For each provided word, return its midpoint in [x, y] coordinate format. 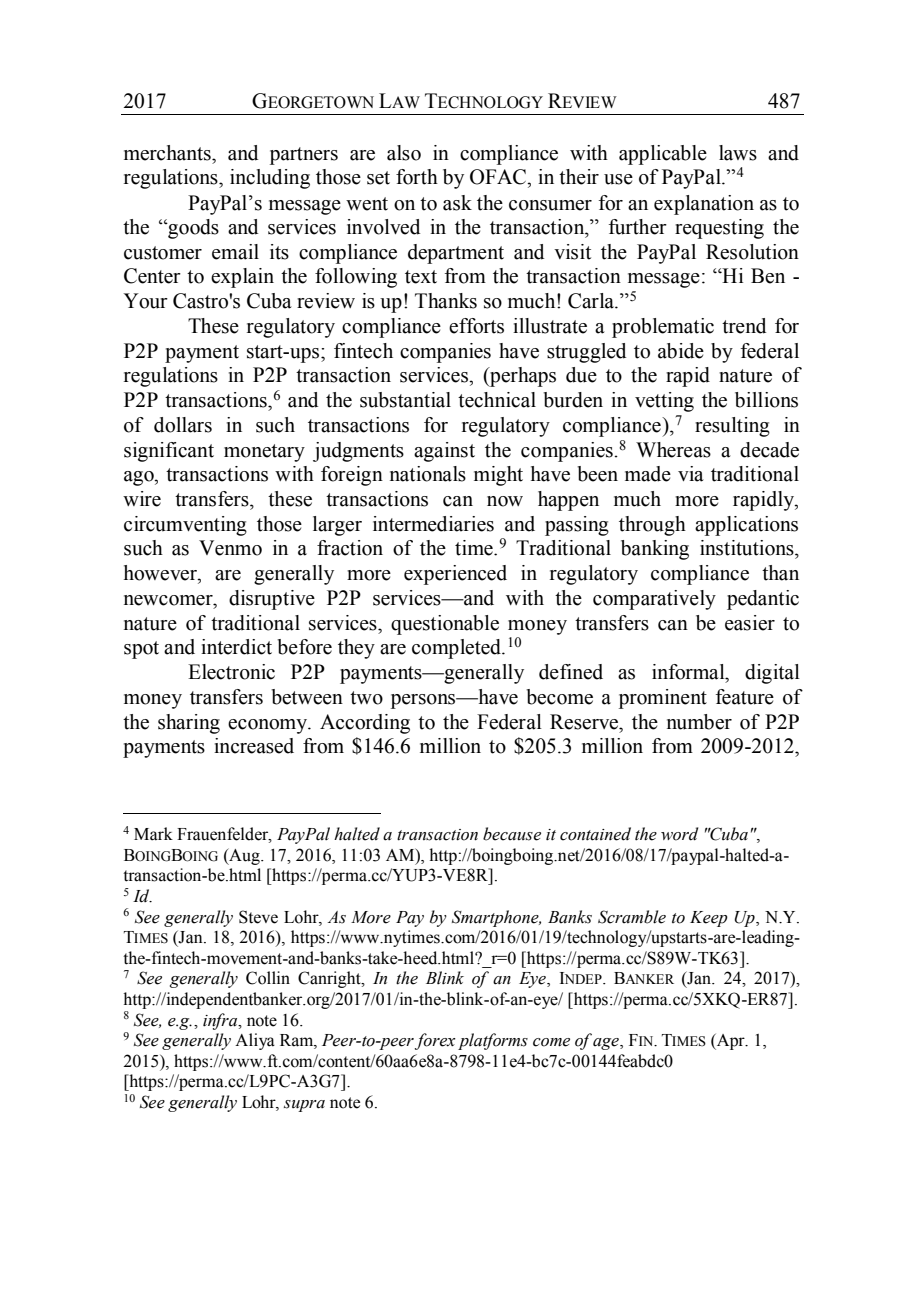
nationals [428, 474]
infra [221, 1021]
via [691, 474]
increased [254, 746]
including [270, 179]
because [512, 834]
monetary [264, 453]
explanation [704, 205]
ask [457, 203]
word [679, 834]
